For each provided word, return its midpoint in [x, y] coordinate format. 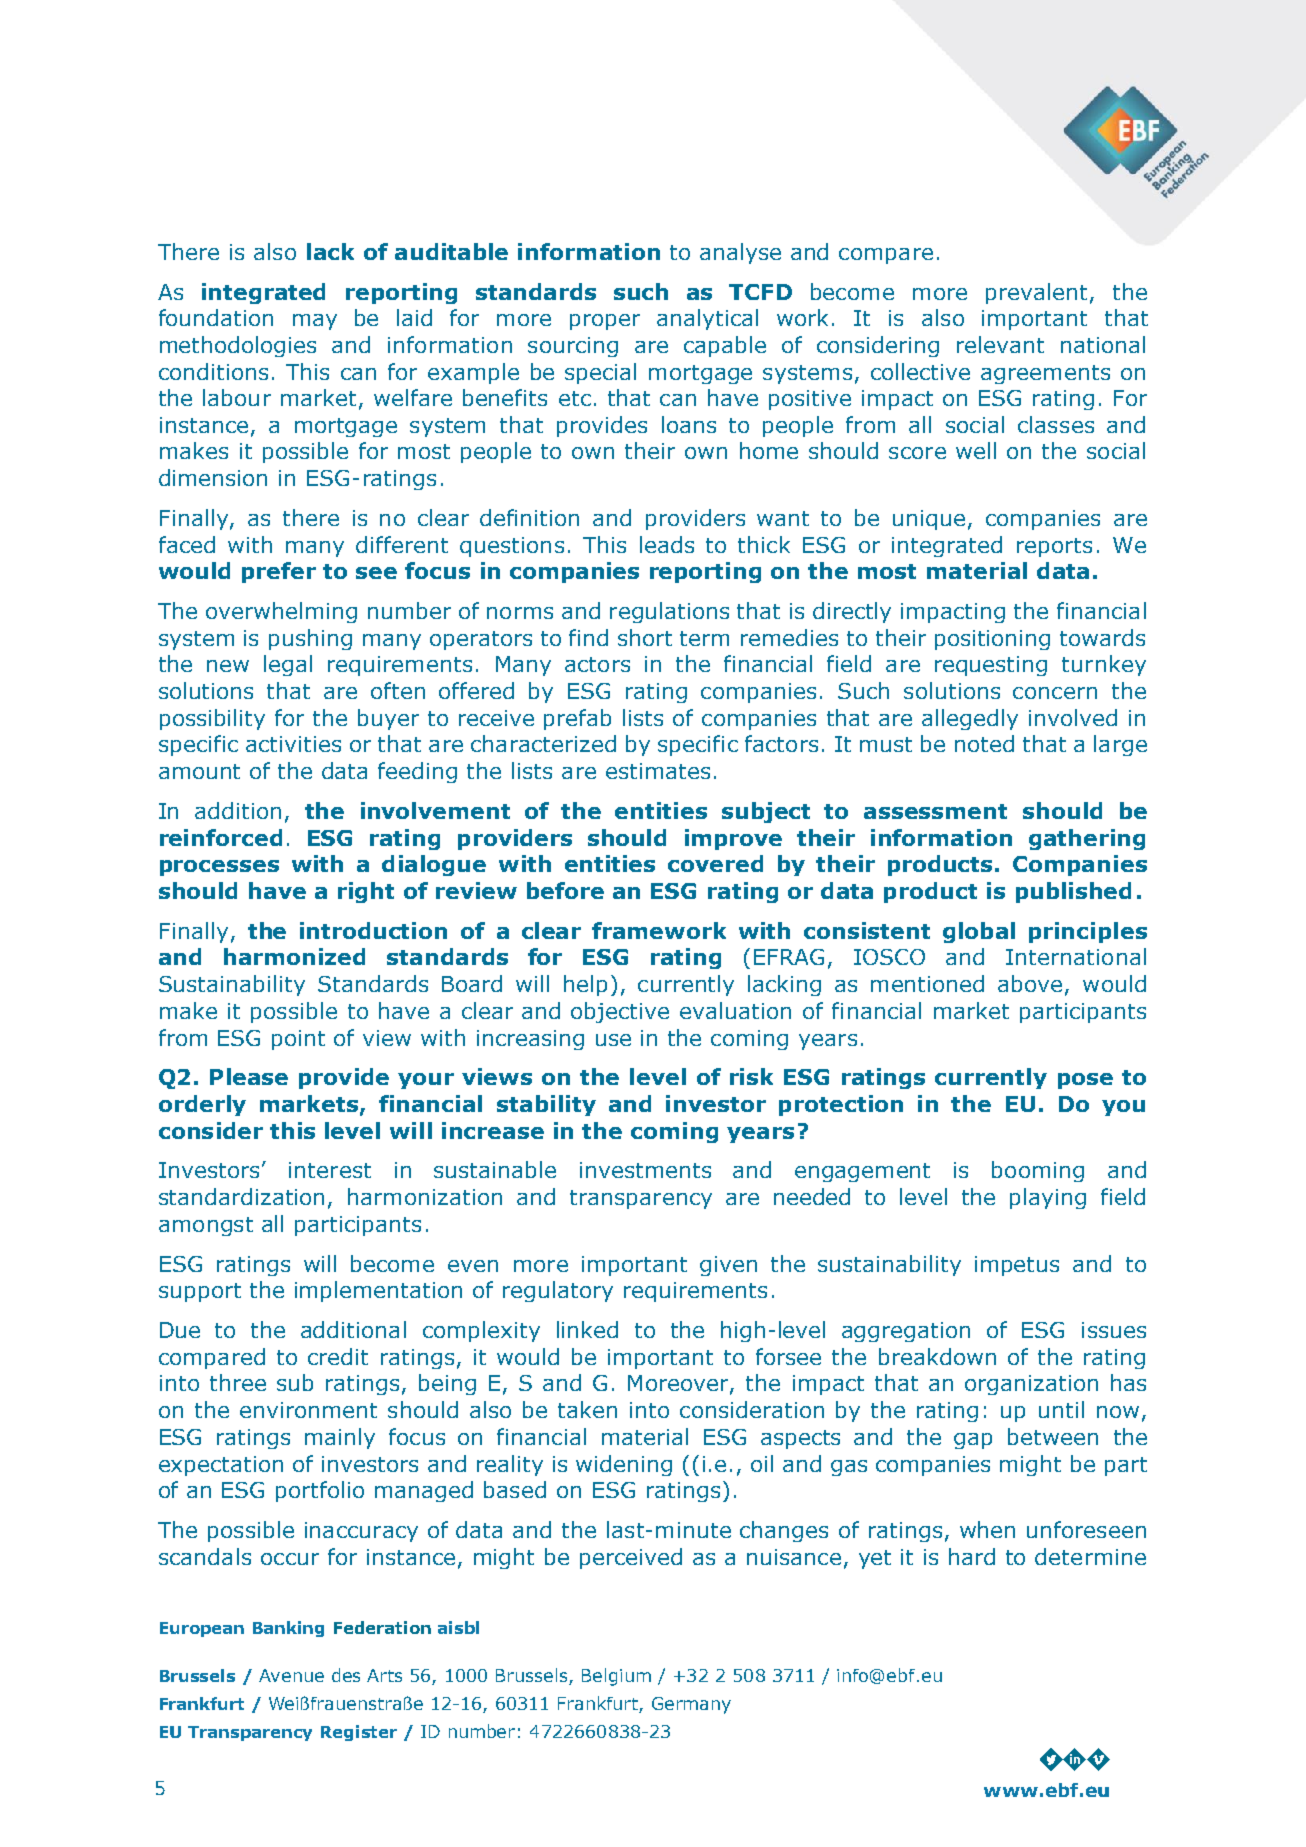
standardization [241, 1196]
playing [1048, 1198]
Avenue [291, 1675]
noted [984, 743]
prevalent [1036, 293]
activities [293, 744]
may [315, 322]
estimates [658, 771]
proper [605, 322]
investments [645, 1170]
